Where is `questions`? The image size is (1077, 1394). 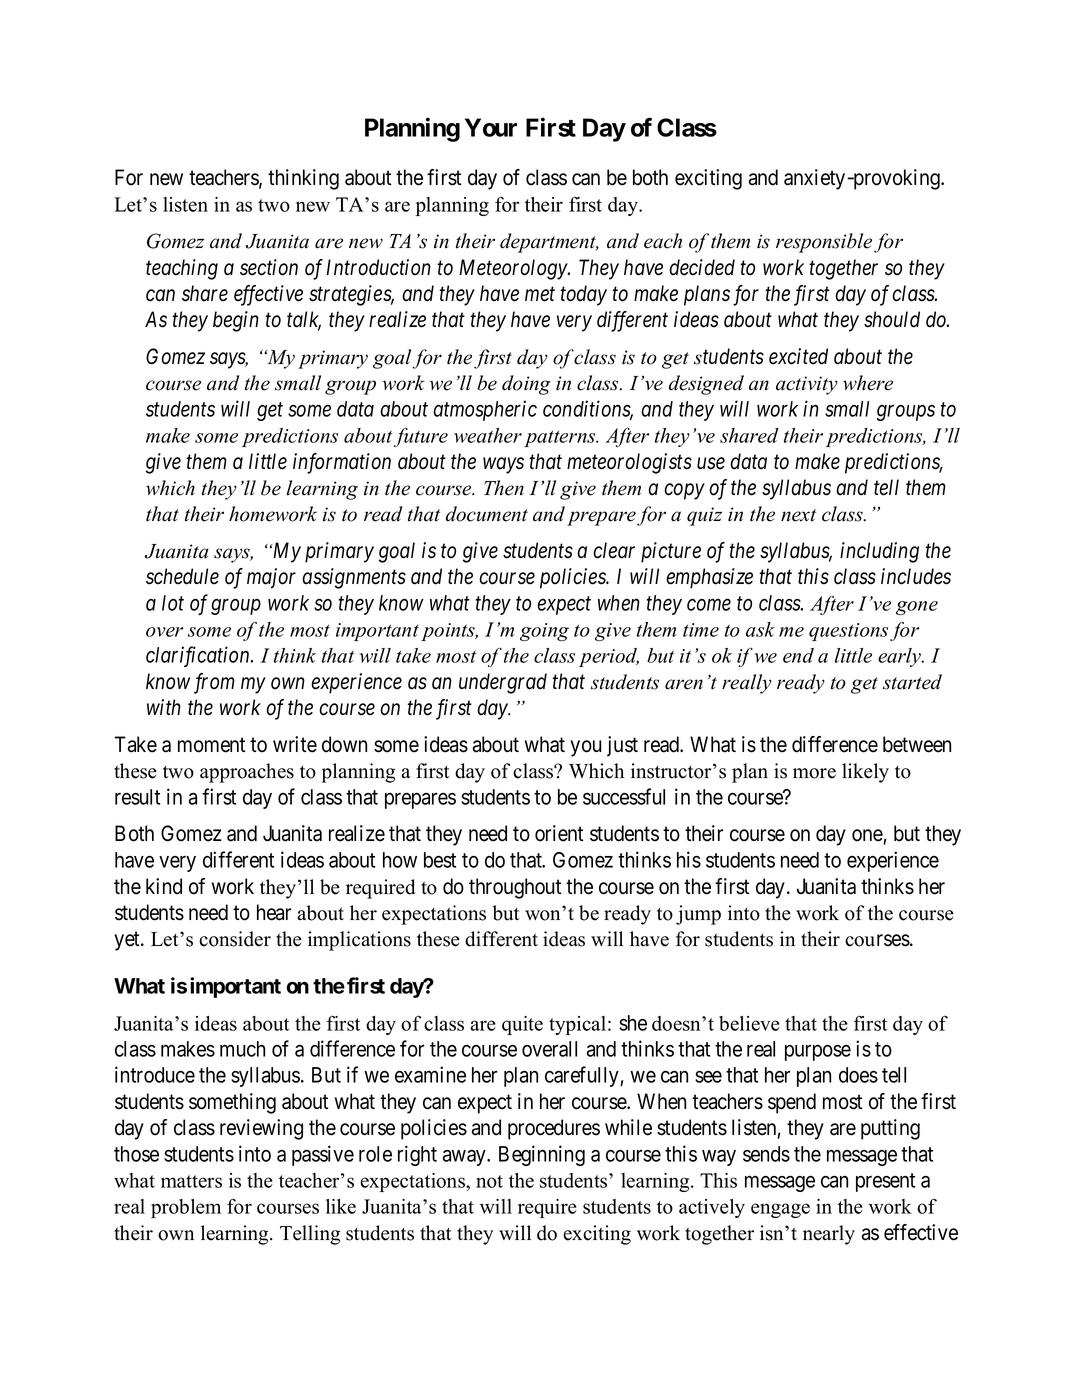 questions is located at coordinates (848, 632).
